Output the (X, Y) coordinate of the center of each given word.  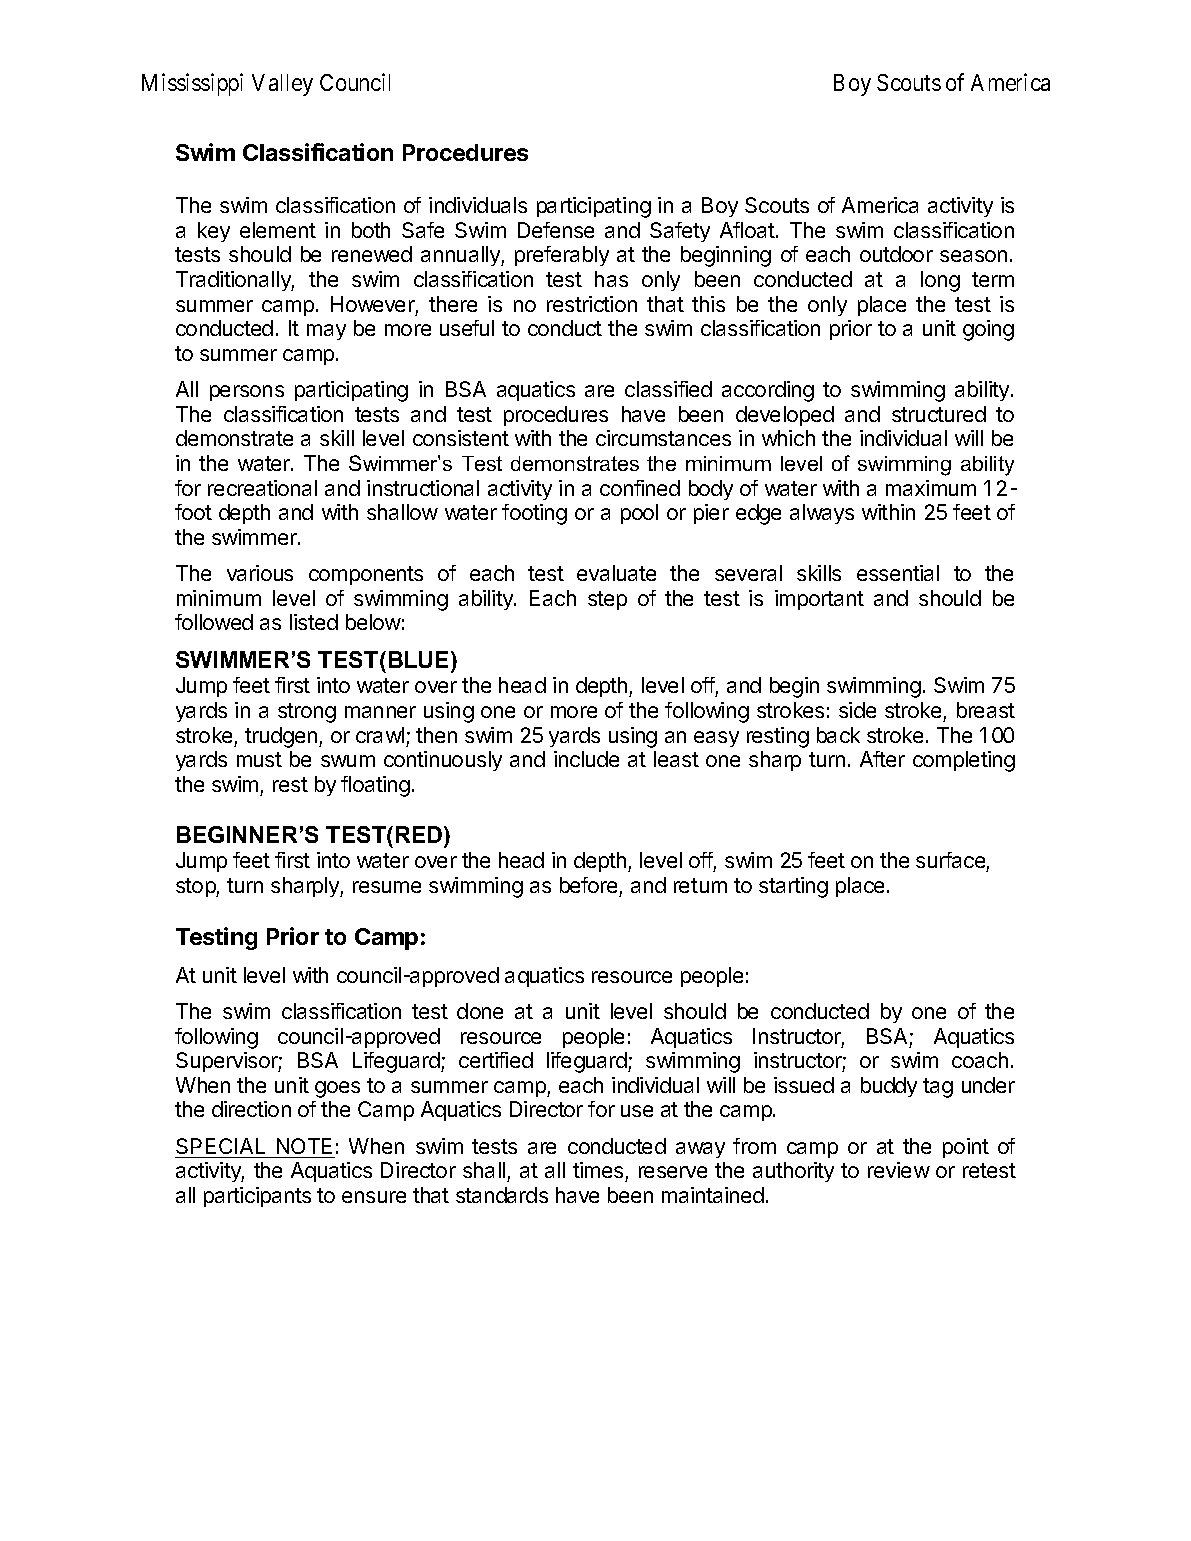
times (598, 1170)
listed (314, 622)
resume (387, 887)
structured (939, 414)
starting (793, 887)
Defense (556, 230)
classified (668, 389)
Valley (282, 85)
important (819, 600)
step (607, 600)
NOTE (304, 1146)
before (588, 885)
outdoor (896, 254)
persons (247, 393)
